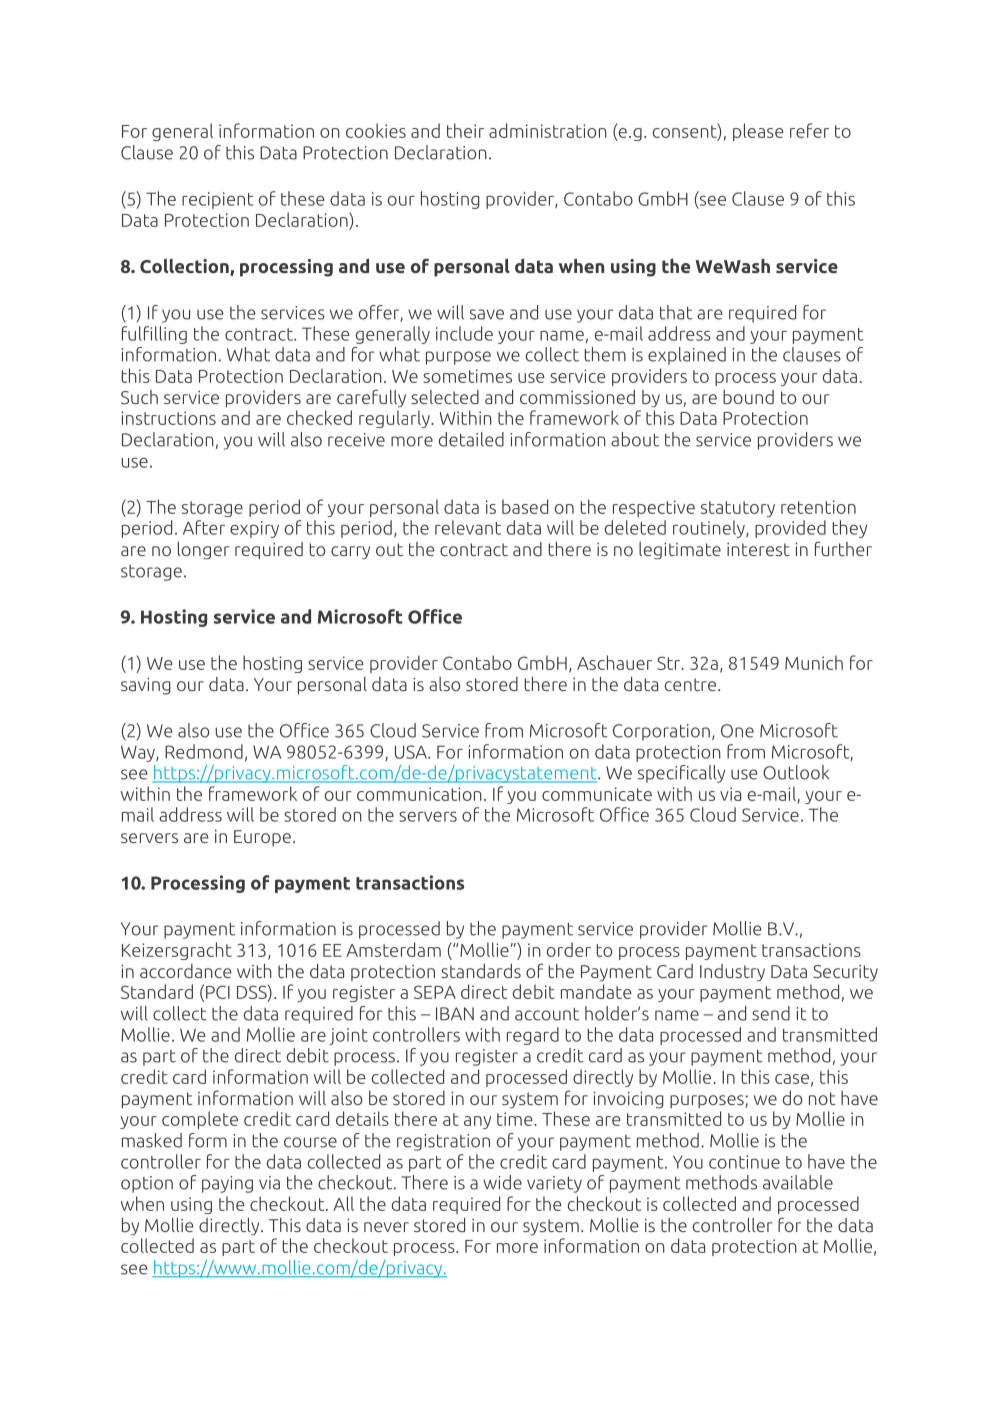 Image resolution: width=997 pixels, height=1410 pixels. Describe the element at coordinates (502, 1182) in the screenshot. I see `wide` at that location.
